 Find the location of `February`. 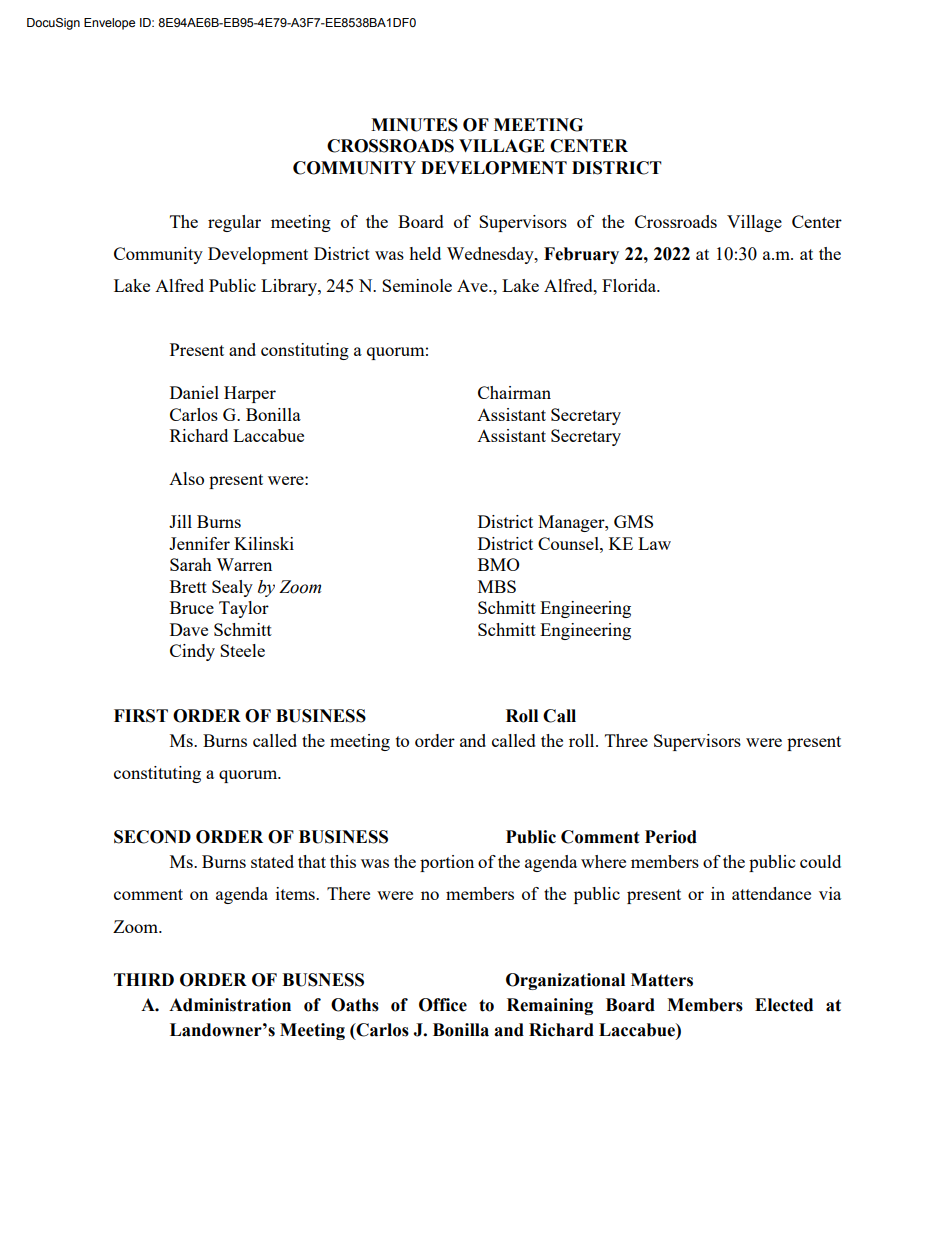

February is located at coordinates (581, 255).
